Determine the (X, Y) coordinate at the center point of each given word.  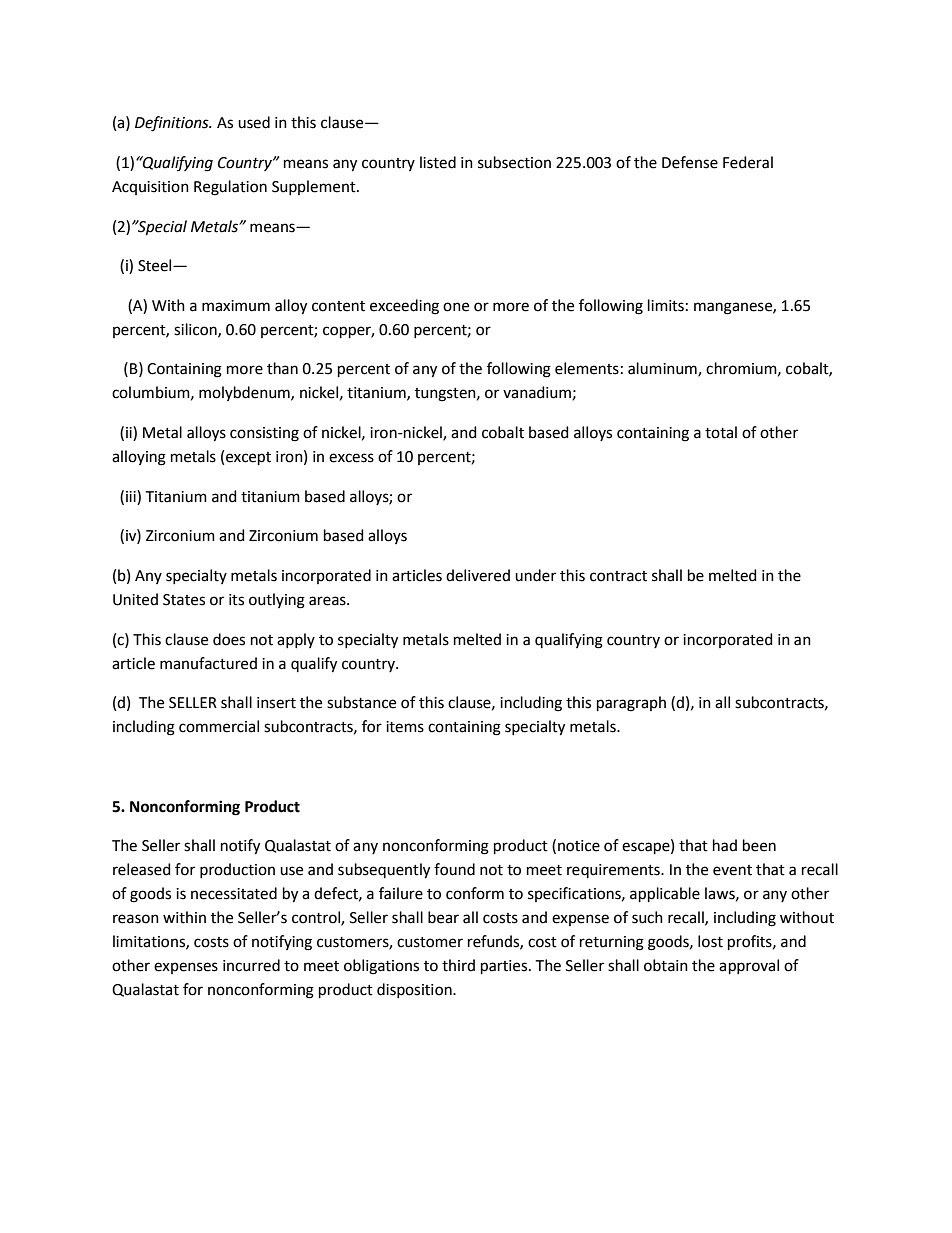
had (725, 845)
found (454, 869)
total (721, 432)
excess (351, 458)
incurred (251, 965)
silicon (196, 330)
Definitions (173, 124)
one (456, 307)
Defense (690, 162)
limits (666, 305)
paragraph (631, 704)
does (229, 639)
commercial (219, 726)
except (248, 458)
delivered (478, 575)
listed (438, 162)
